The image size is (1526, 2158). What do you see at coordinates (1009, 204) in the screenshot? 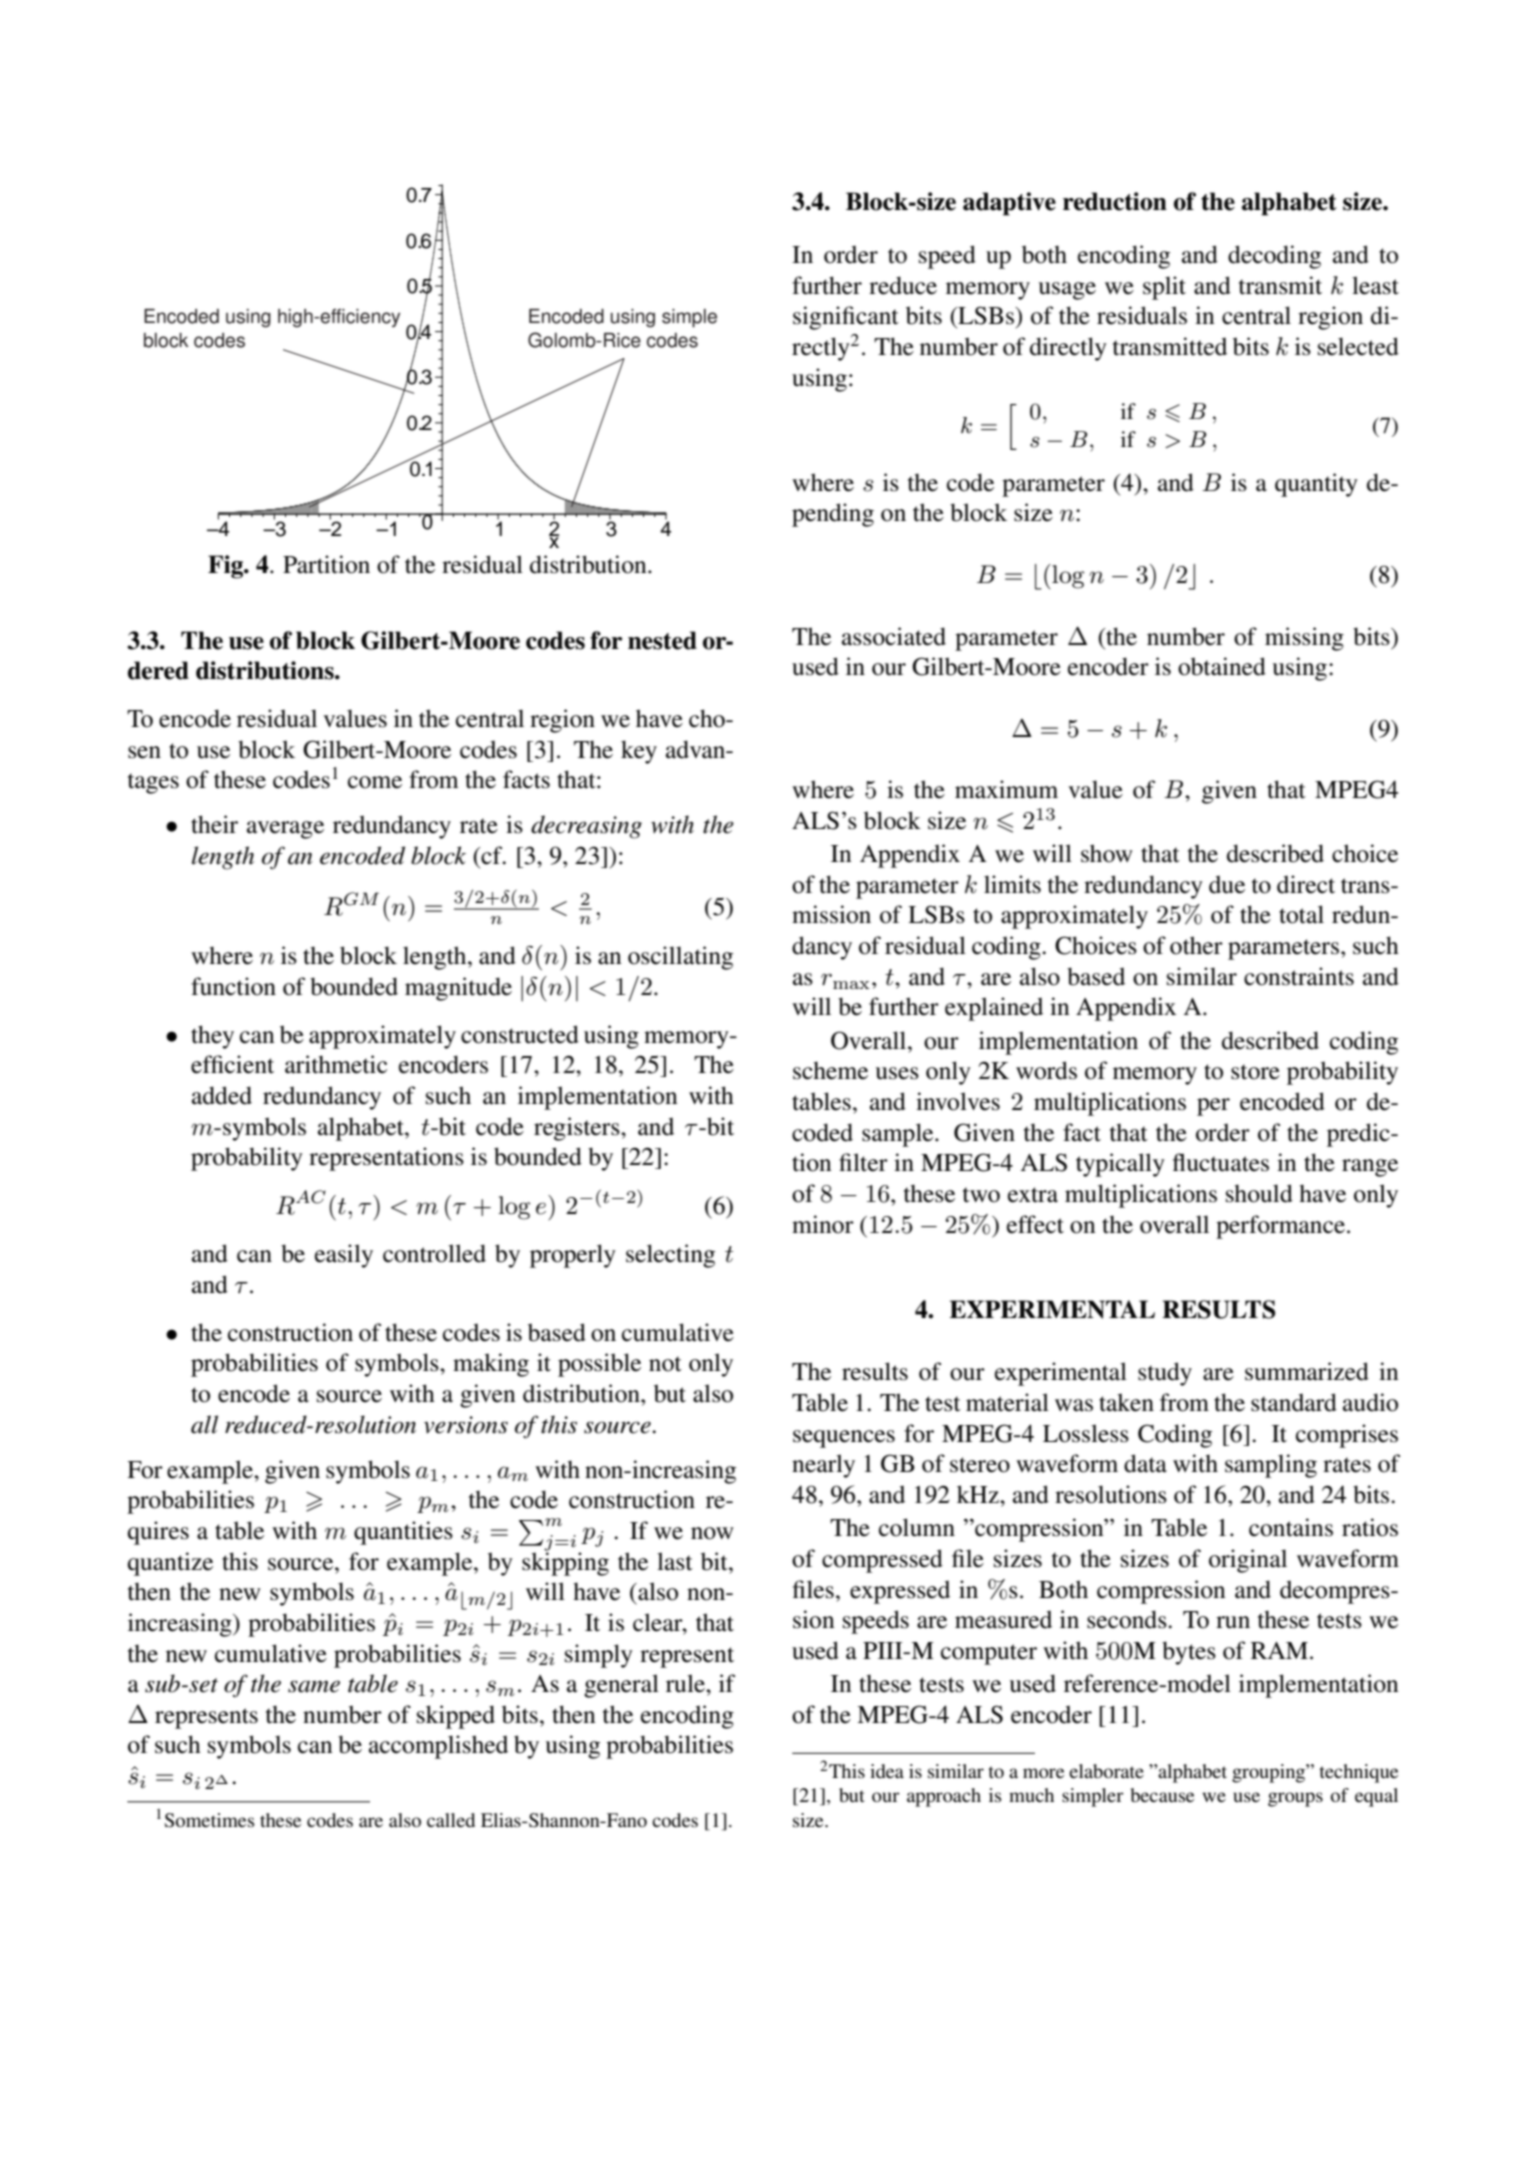
I see `adaptive` at bounding box center [1009, 204].
